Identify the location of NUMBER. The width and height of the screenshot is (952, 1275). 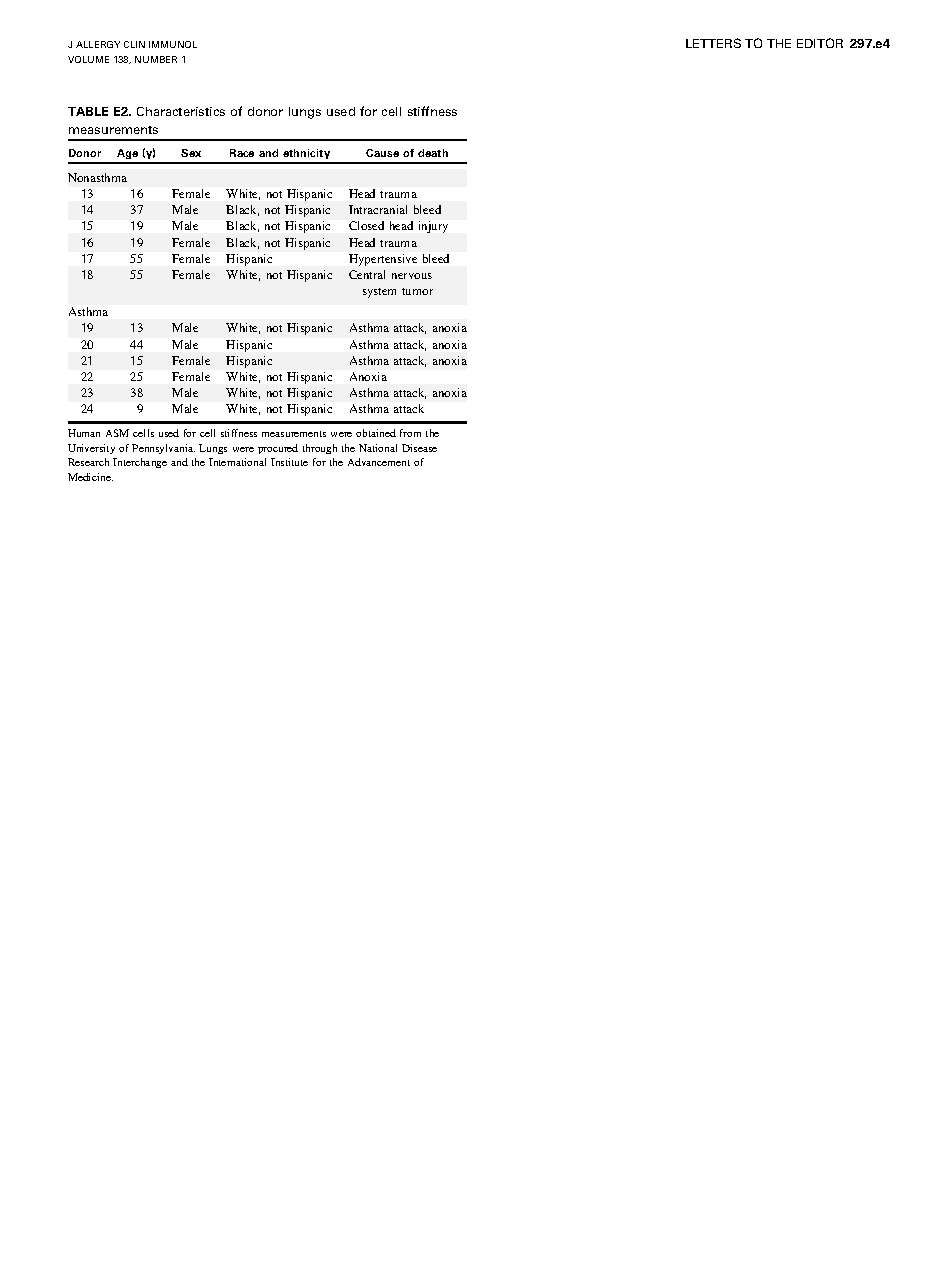
(156, 59).
